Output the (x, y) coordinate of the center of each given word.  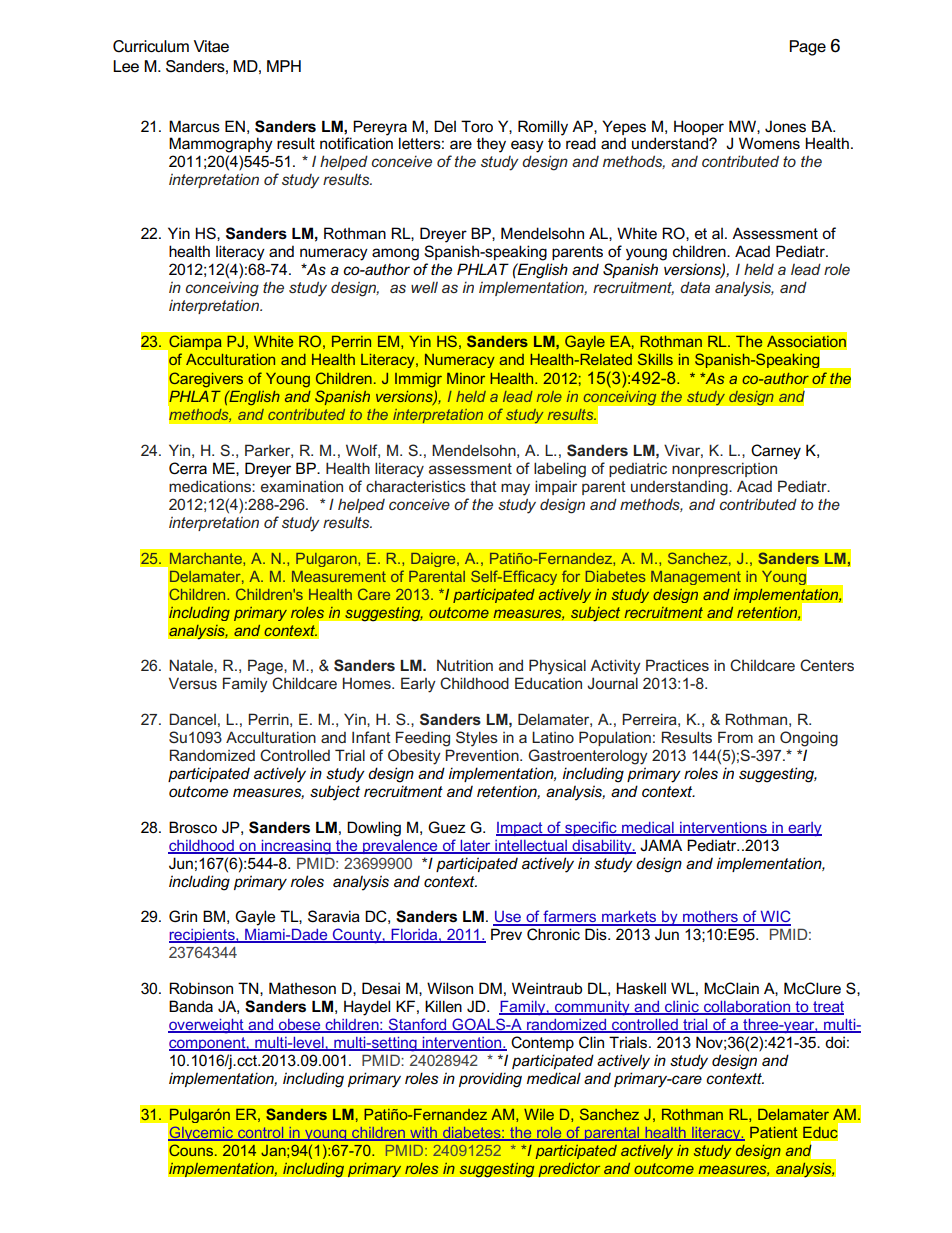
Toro (477, 126)
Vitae (211, 46)
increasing (296, 847)
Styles (477, 739)
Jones (785, 126)
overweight (207, 1026)
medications (211, 486)
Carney (776, 452)
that (483, 486)
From (735, 737)
